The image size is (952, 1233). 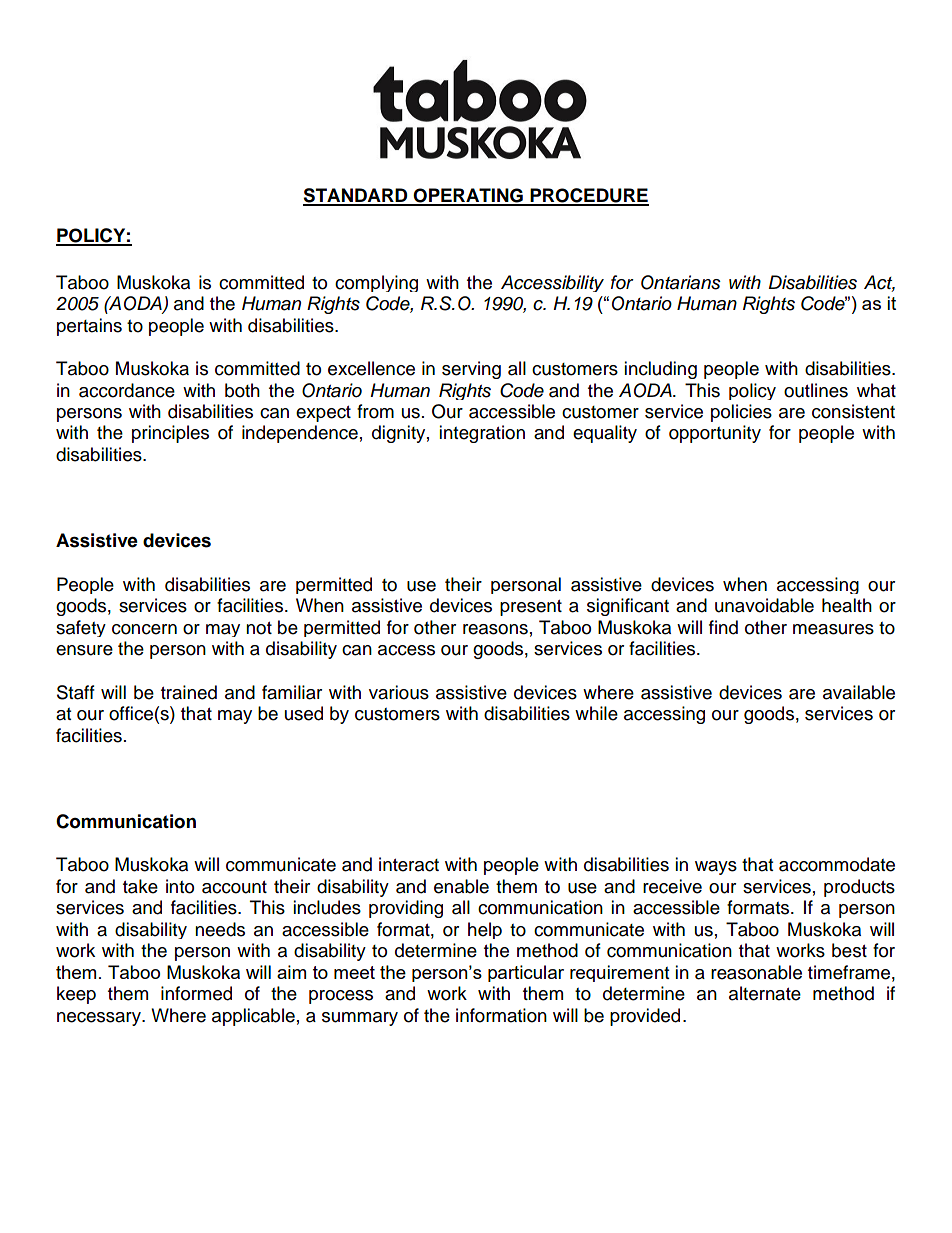 I want to click on unavoidable, so click(x=764, y=605).
